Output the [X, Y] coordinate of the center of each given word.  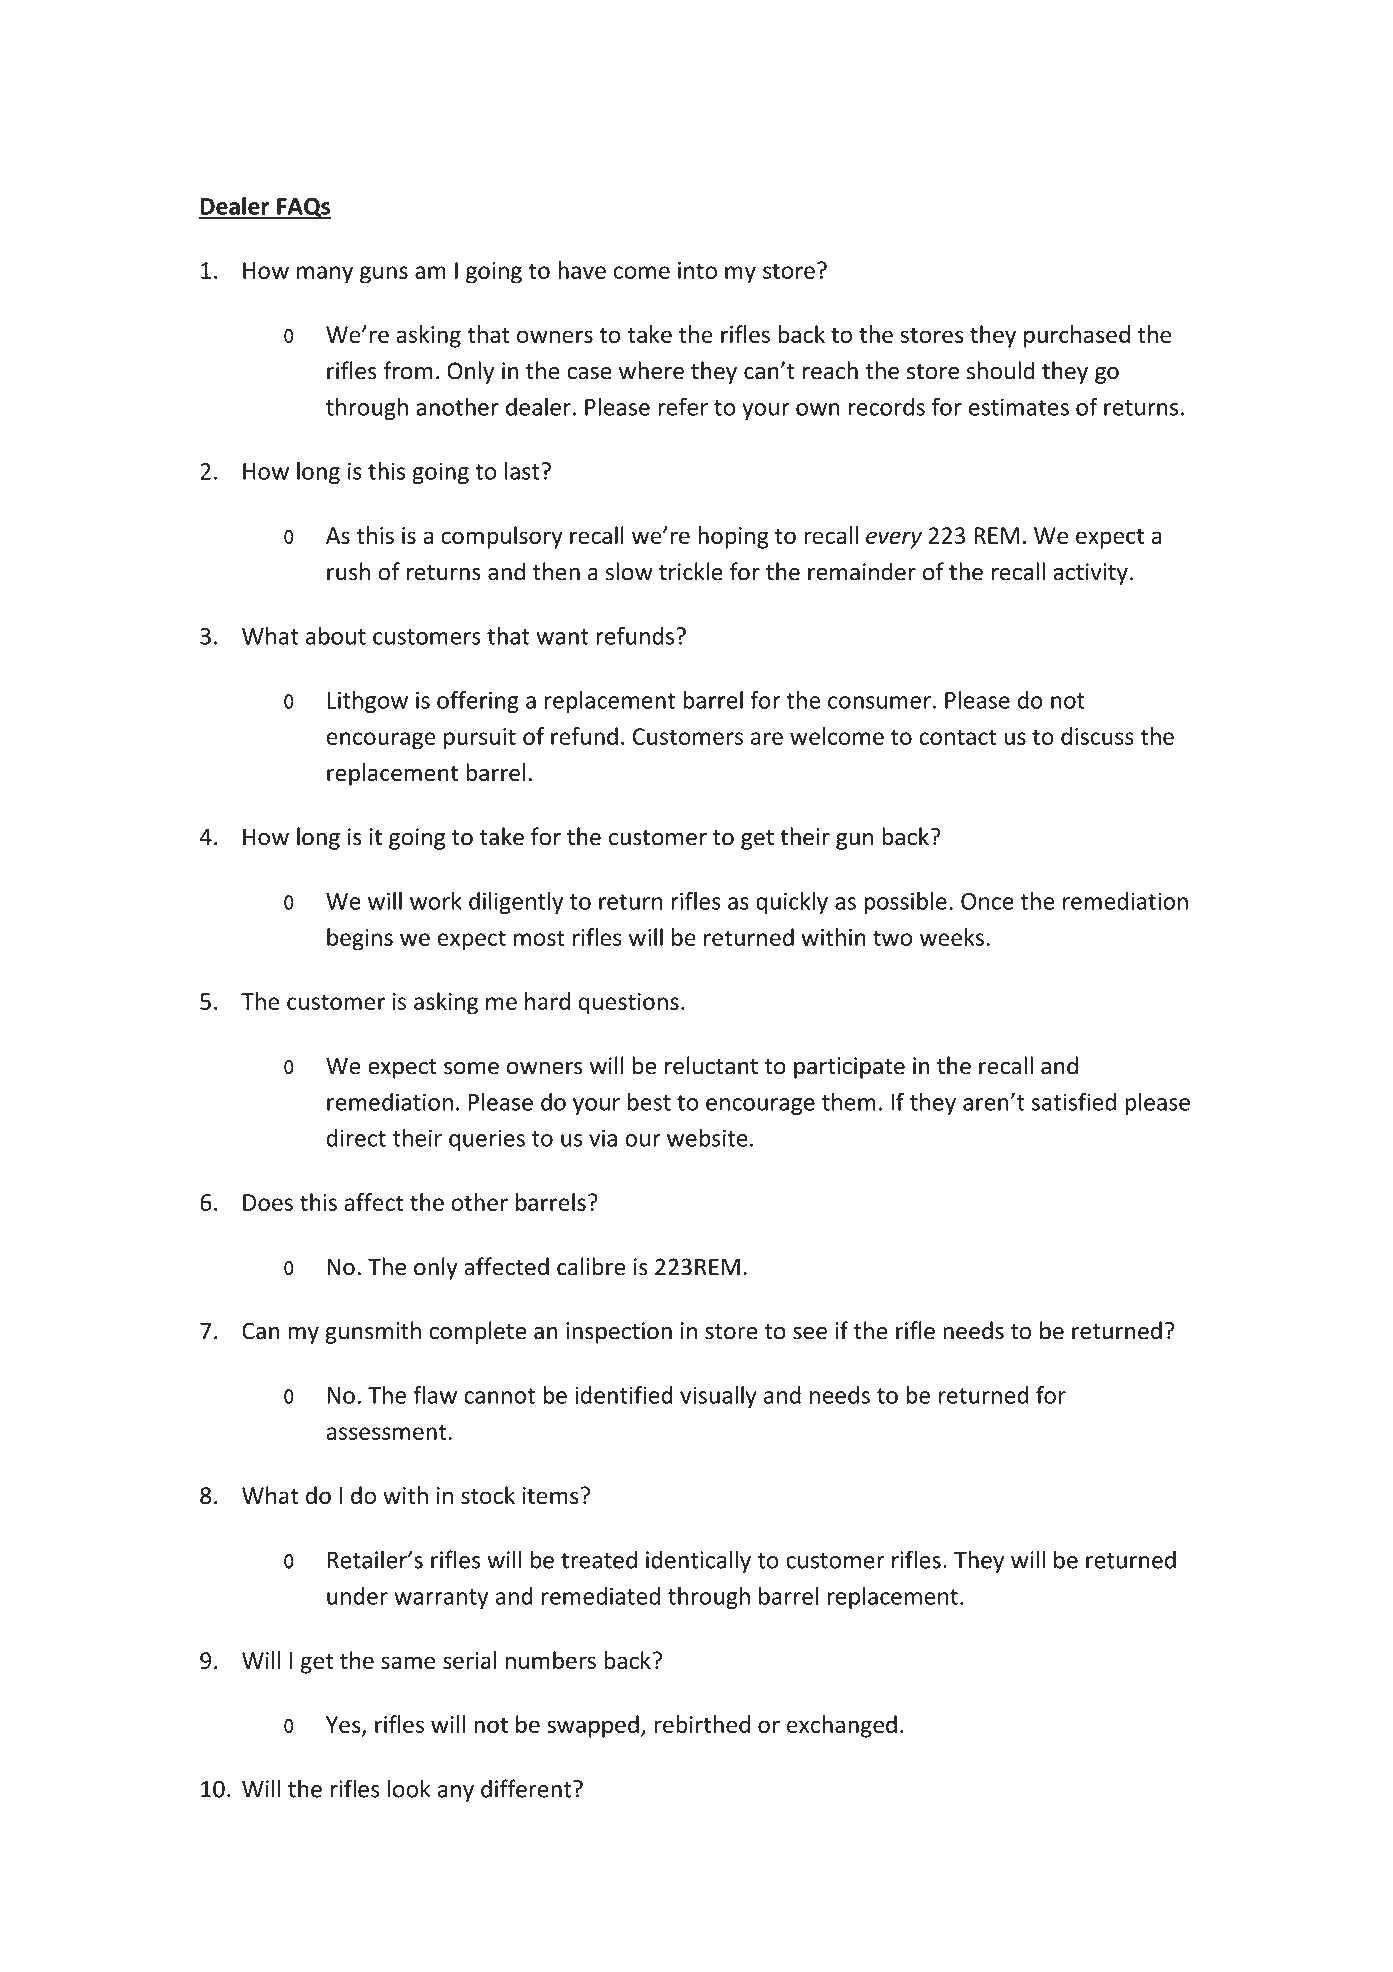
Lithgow [367, 702]
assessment [386, 1432]
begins [360, 939]
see [810, 1333]
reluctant [711, 1065]
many [325, 275]
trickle [691, 571]
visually [718, 1397]
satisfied [1073, 1101]
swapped [593, 1726]
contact [958, 737]
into [697, 270]
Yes [344, 1726]
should [1001, 370]
